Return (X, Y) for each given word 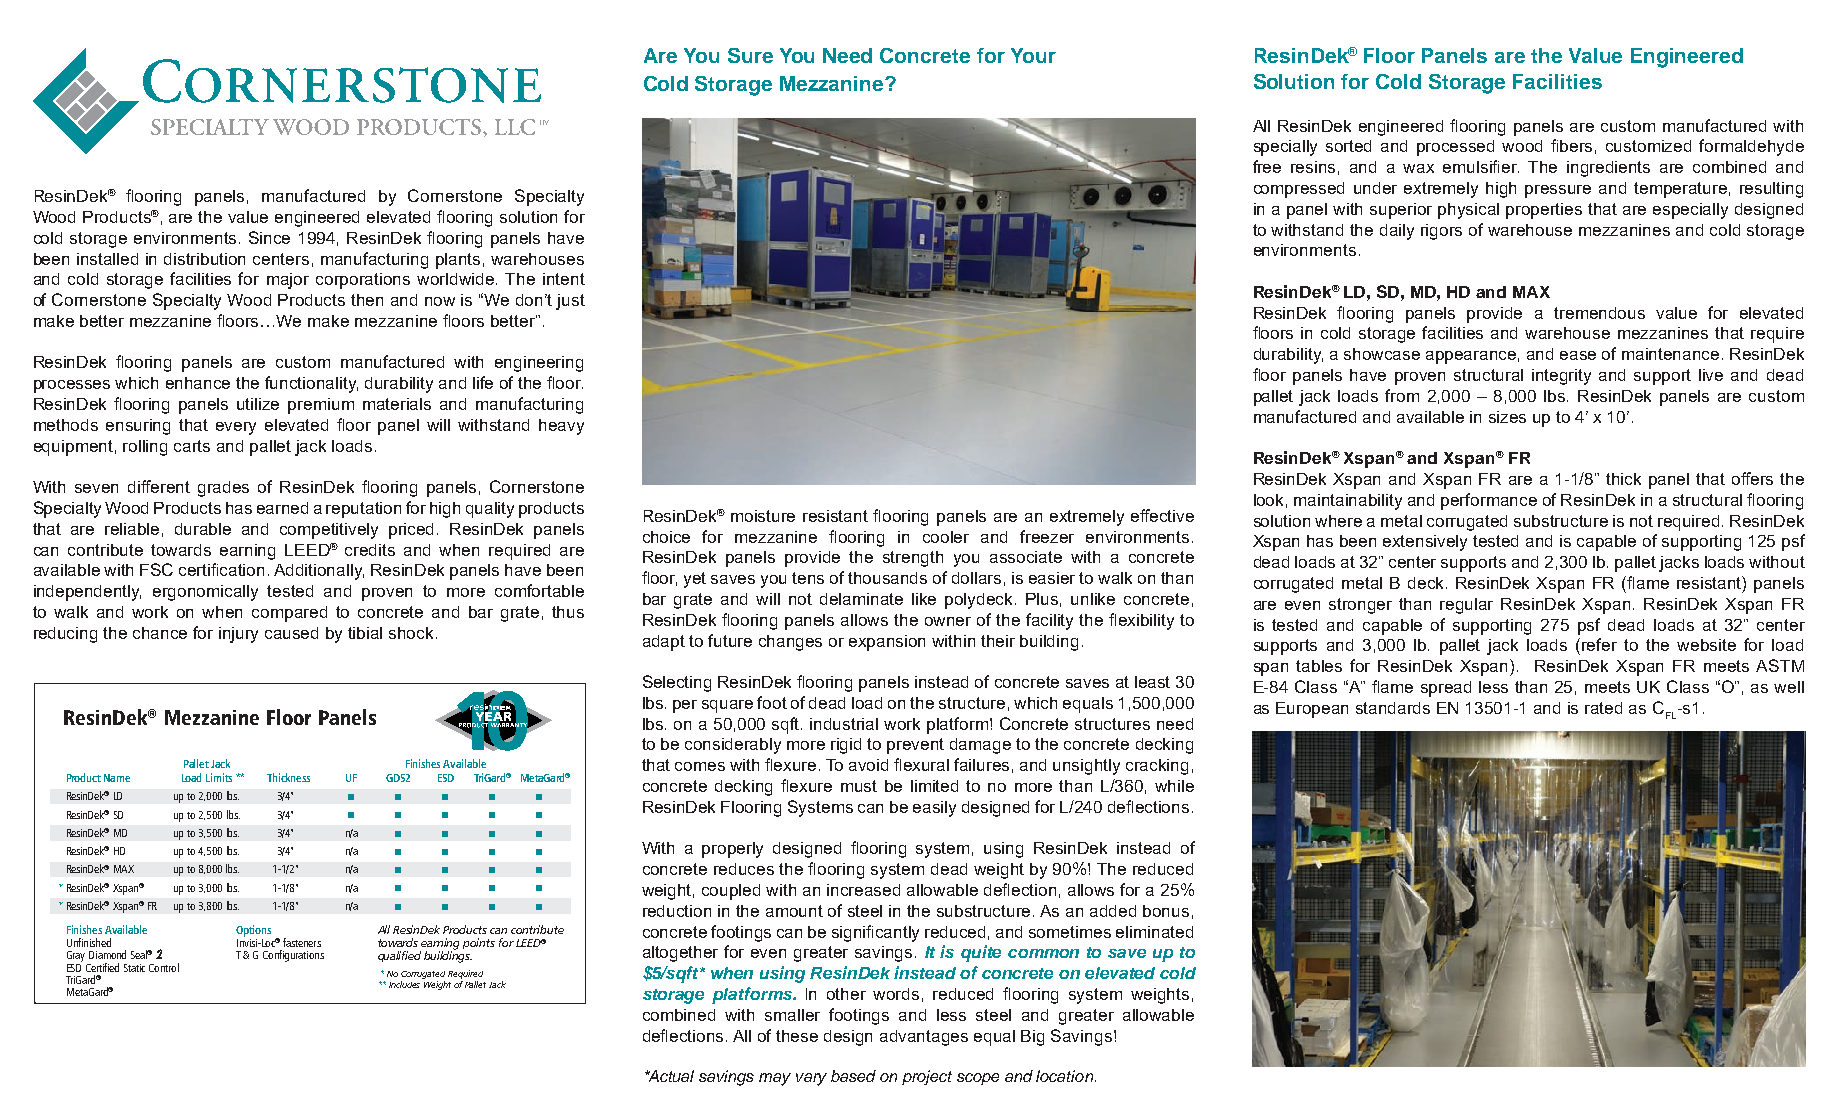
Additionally (319, 572)
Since (269, 237)
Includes (404, 984)
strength (913, 559)
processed (1455, 148)
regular (1466, 606)
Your (1033, 55)
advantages (924, 1038)
